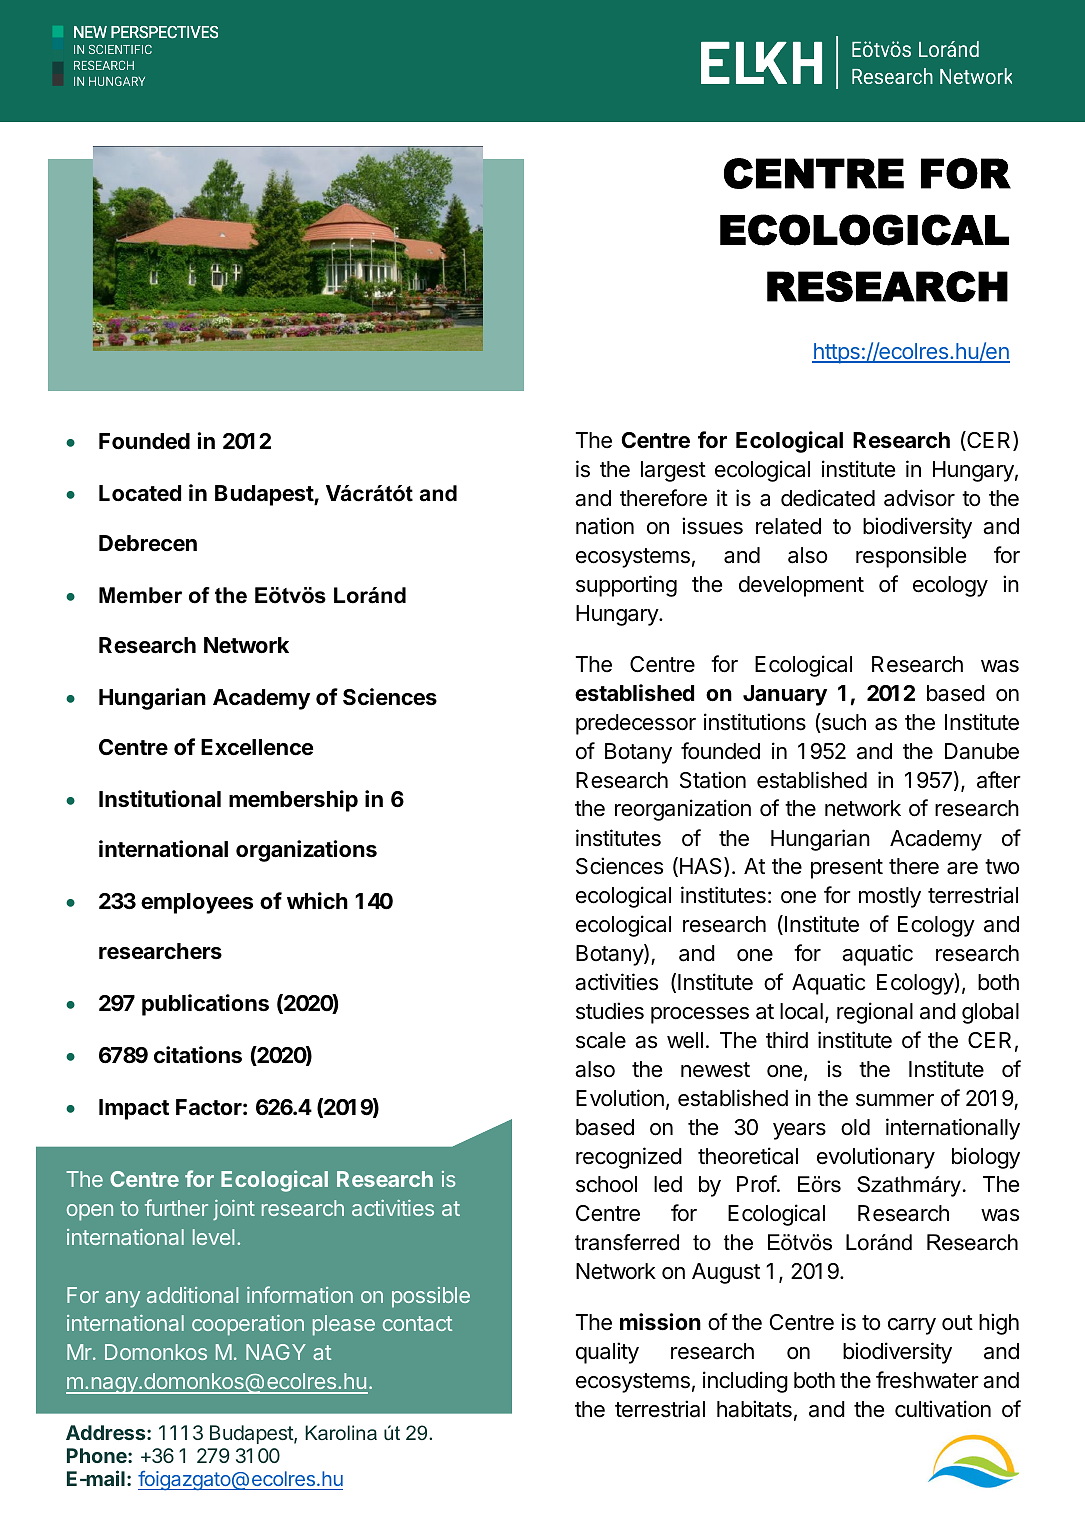 Image resolution: width=1085 pixels, height=1534 pixels. What do you see at coordinates (636, 724) in the screenshot?
I see `predecessor` at bounding box center [636, 724].
